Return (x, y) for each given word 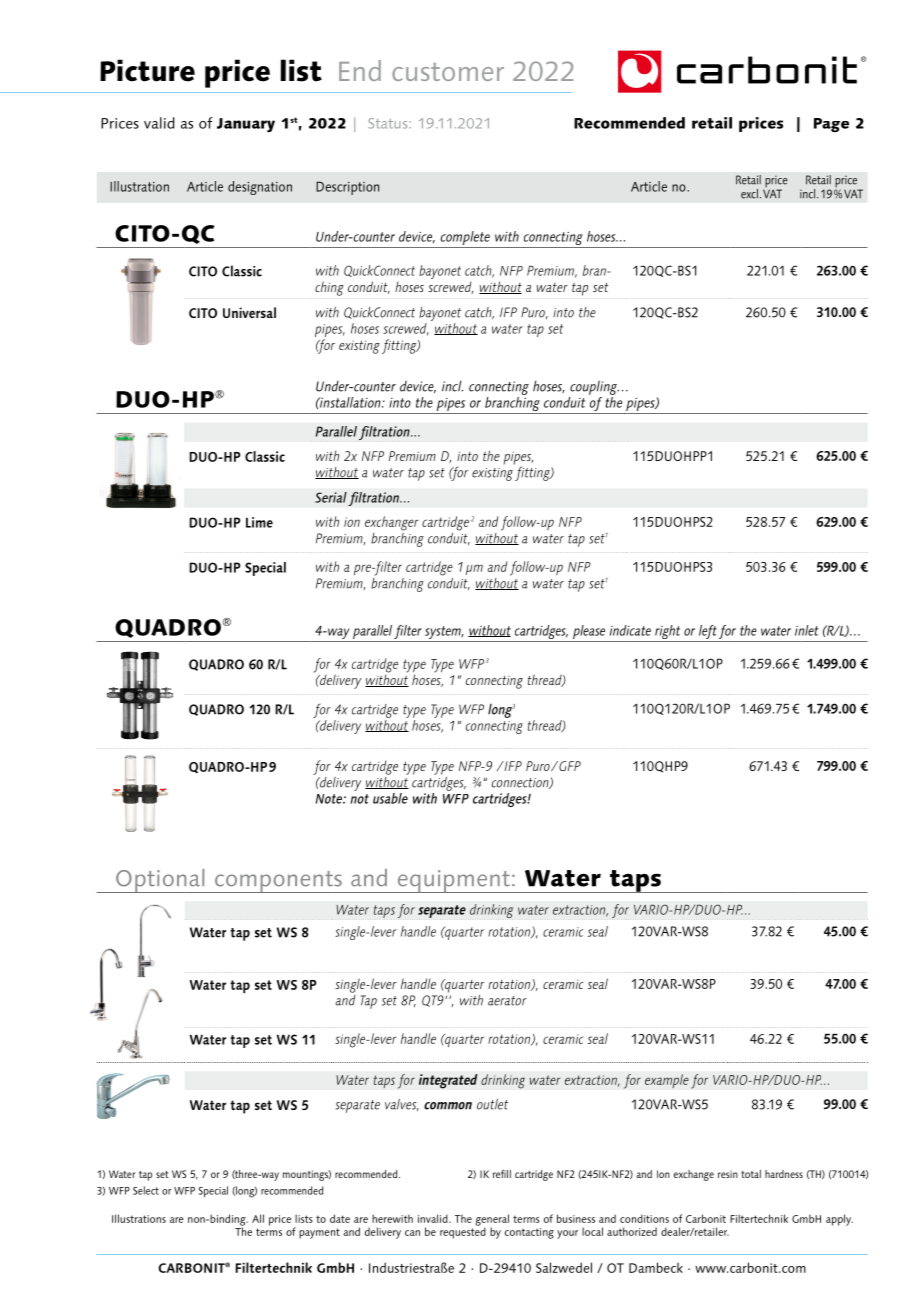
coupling (594, 387)
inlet (806, 630)
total (751, 1174)
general (492, 1221)
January (246, 125)
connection (521, 783)
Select (146, 1190)
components (278, 882)
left (707, 633)
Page (831, 125)
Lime (259, 522)
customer (448, 72)
